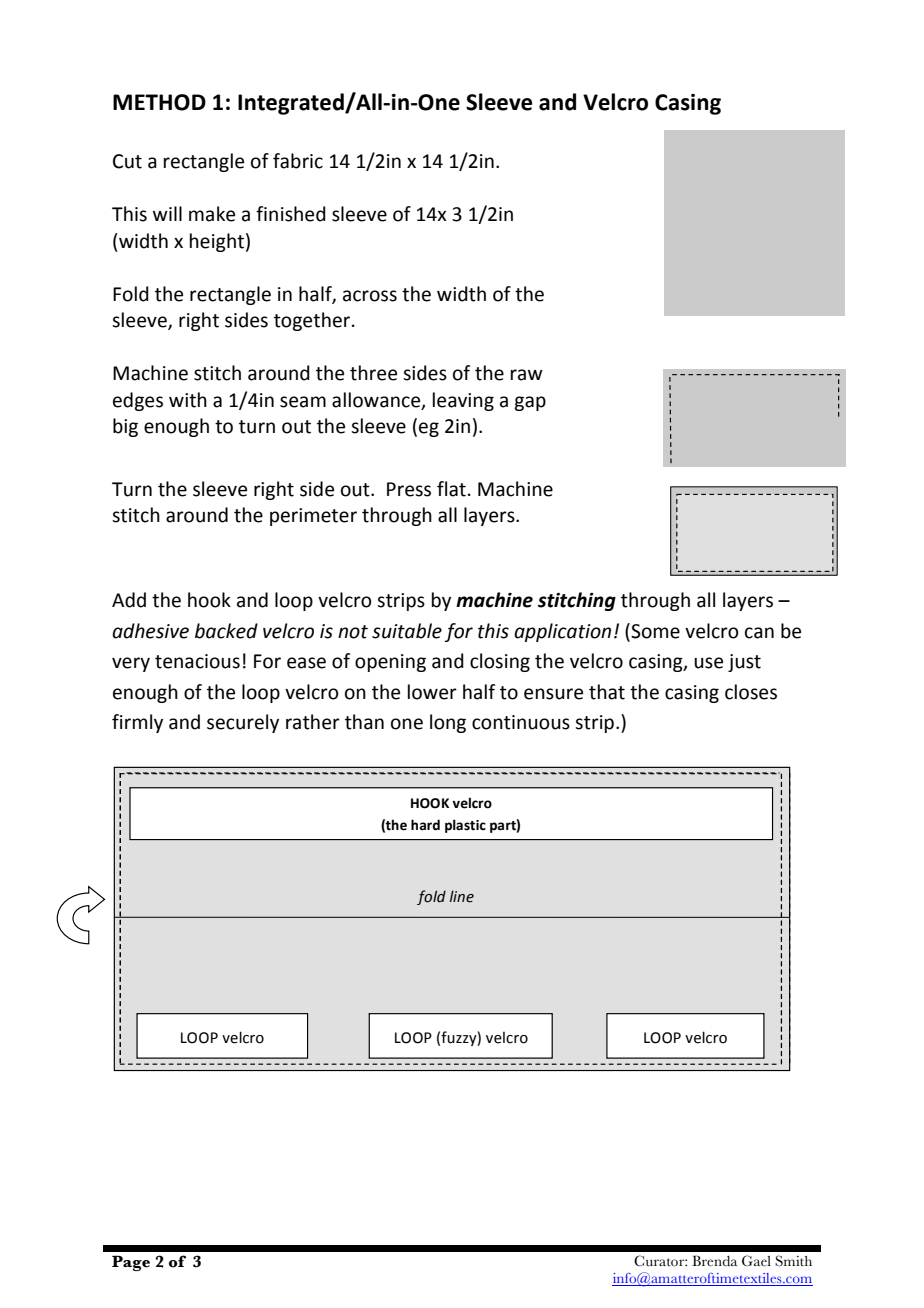  Describe the element at coordinates (131, 1263) in the document. I see `Page` at that location.
